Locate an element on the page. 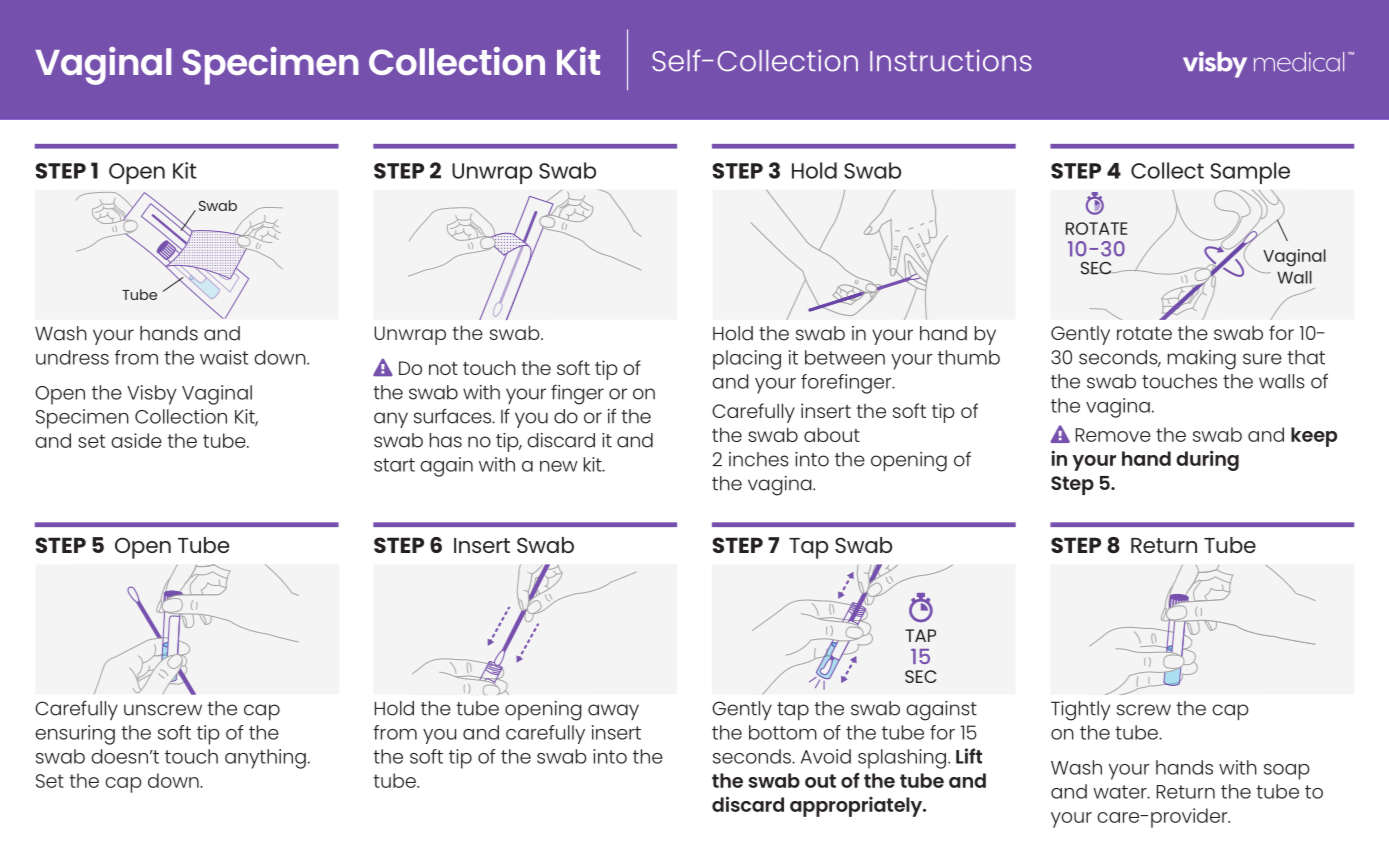 The image size is (1389, 868). aside is located at coordinates (136, 440).
